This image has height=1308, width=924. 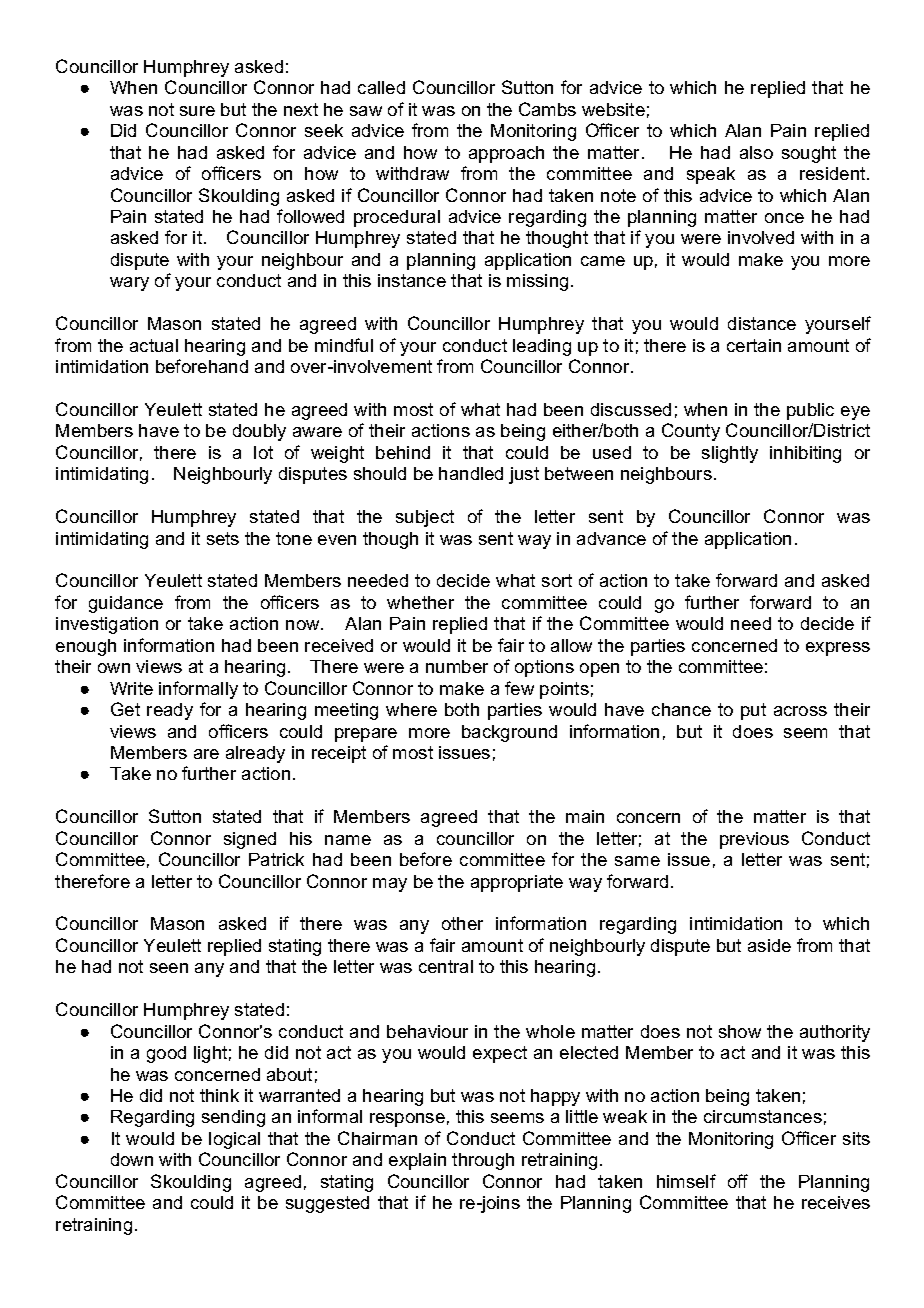 What do you see at coordinates (506, 154) in the image?
I see `approach` at bounding box center [506, 154].
